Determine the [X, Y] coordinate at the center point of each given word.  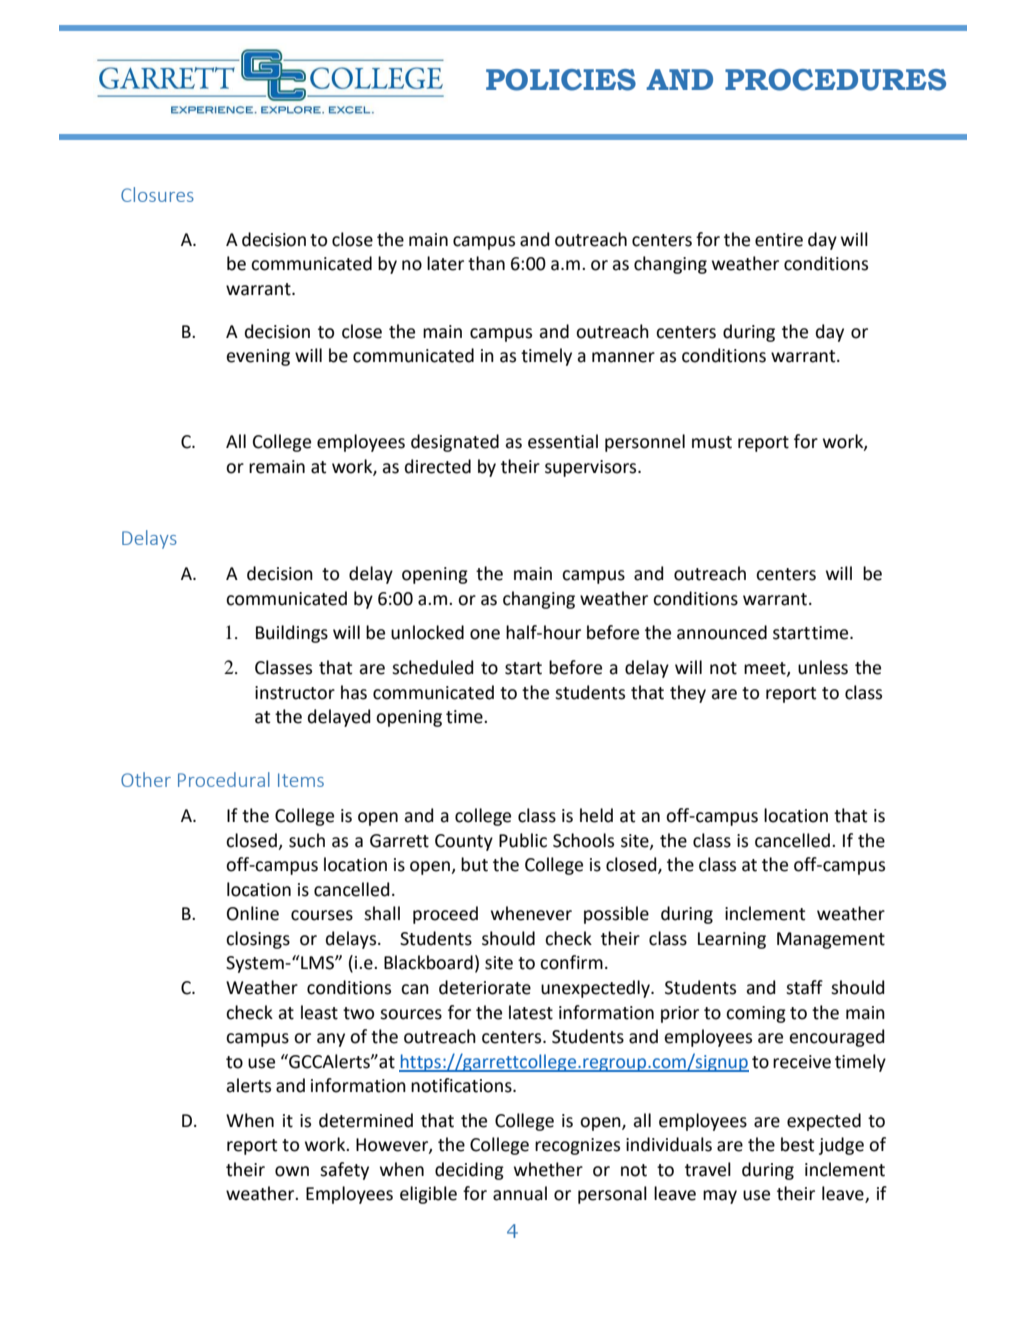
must [712, 442]
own [292, 1171]
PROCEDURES [835, 80]
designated [455, 443]
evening [258, 357]
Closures [157, 194]
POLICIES [561, 80]
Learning [732, 940]
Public [523, 840]
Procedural [224, 779]
